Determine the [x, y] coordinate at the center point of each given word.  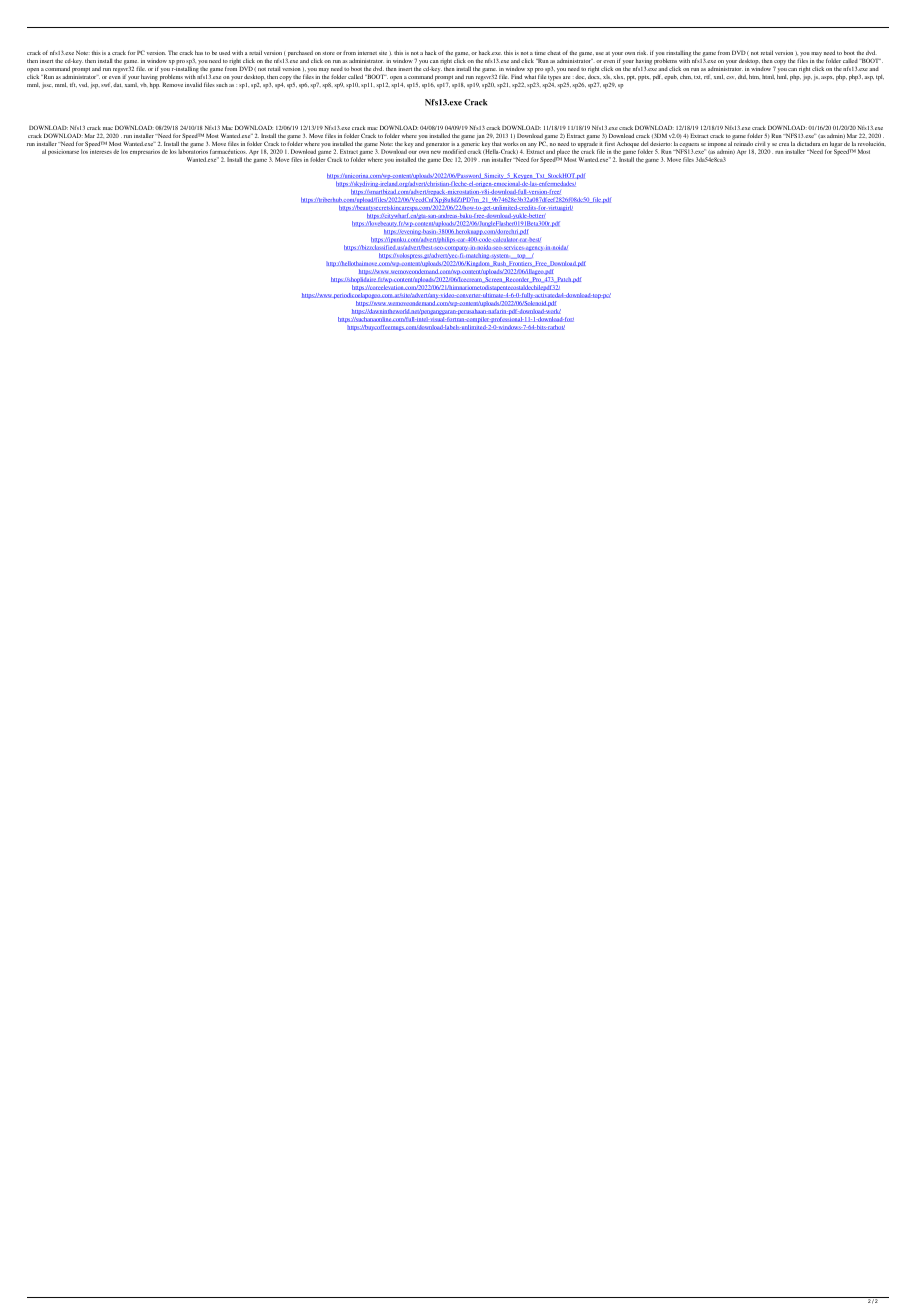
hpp [155, 84]
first [610, 143]
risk [642, 53]
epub [671, 78]
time [540, 53]
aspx [827, 78]
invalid [193, 85]
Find [516, 76]
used [224, 52]
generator [438, 145]
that [496, 143]
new [436, 152]
